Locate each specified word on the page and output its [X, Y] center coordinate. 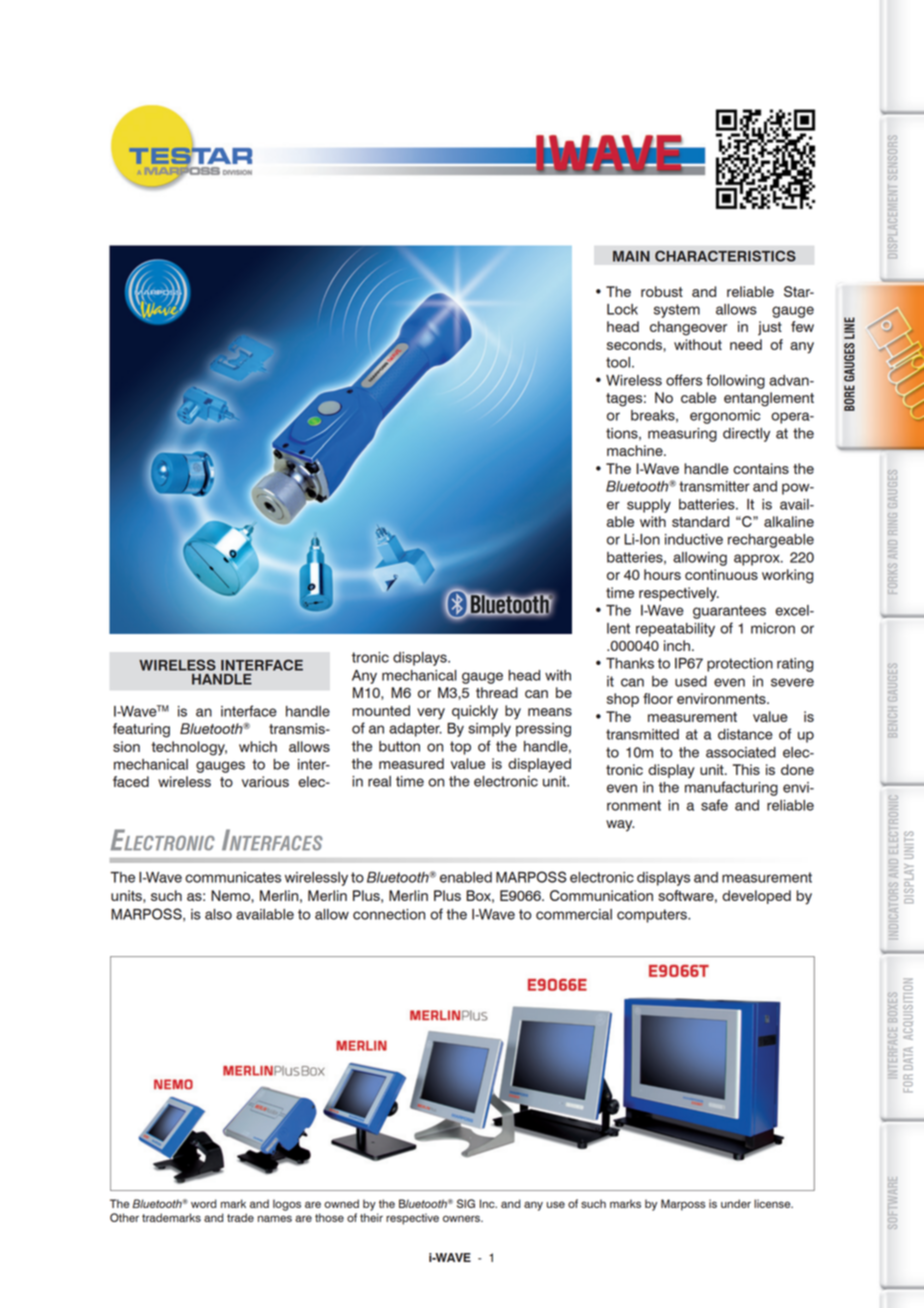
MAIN [631, 256]
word [203, 1203]
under [736, 1203]
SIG [466, 1203]
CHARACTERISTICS [725, 256]
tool [619, 362]
